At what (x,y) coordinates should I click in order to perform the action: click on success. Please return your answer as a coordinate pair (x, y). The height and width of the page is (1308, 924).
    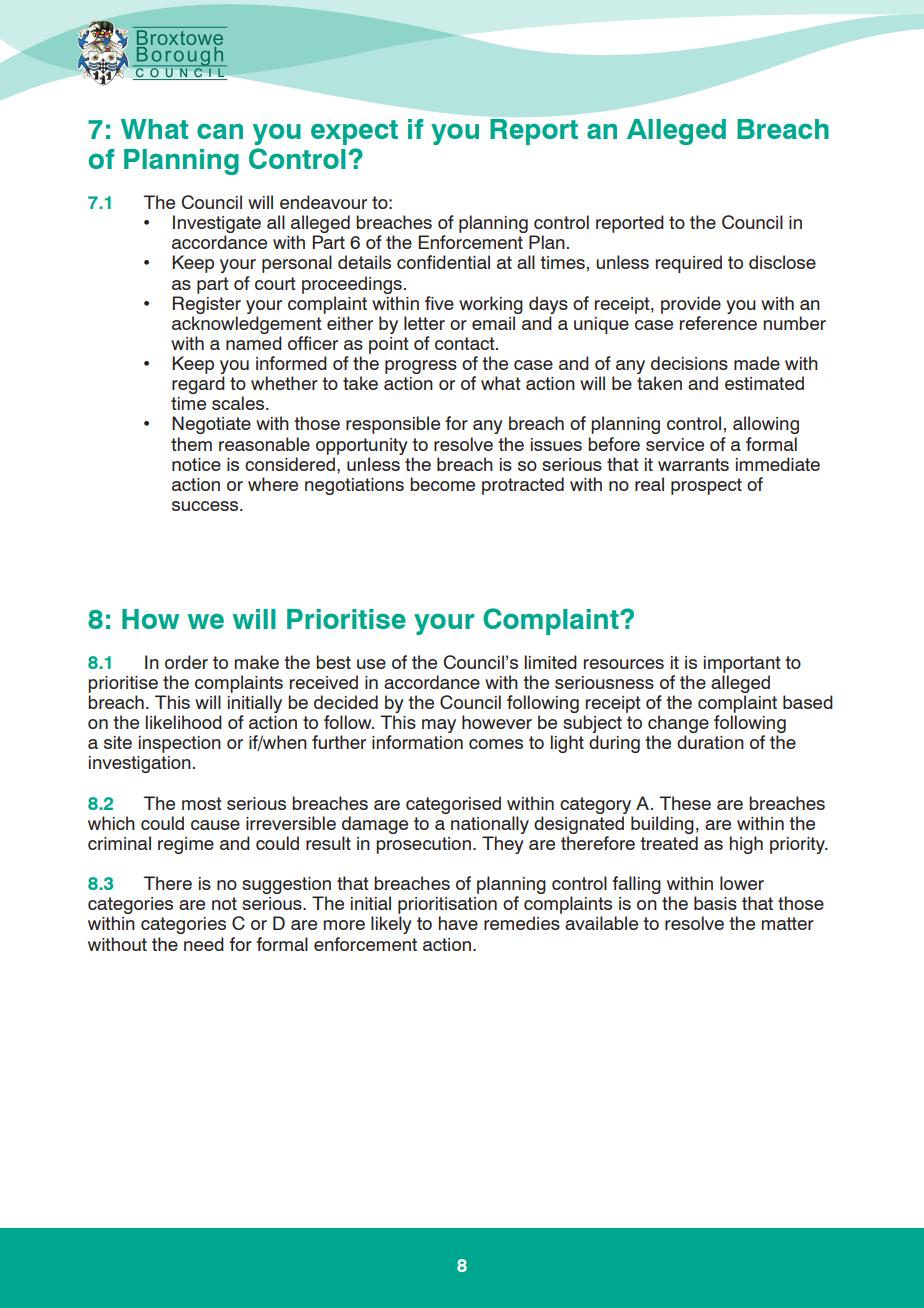
    Looking at the image, I should click on (206, 506).
